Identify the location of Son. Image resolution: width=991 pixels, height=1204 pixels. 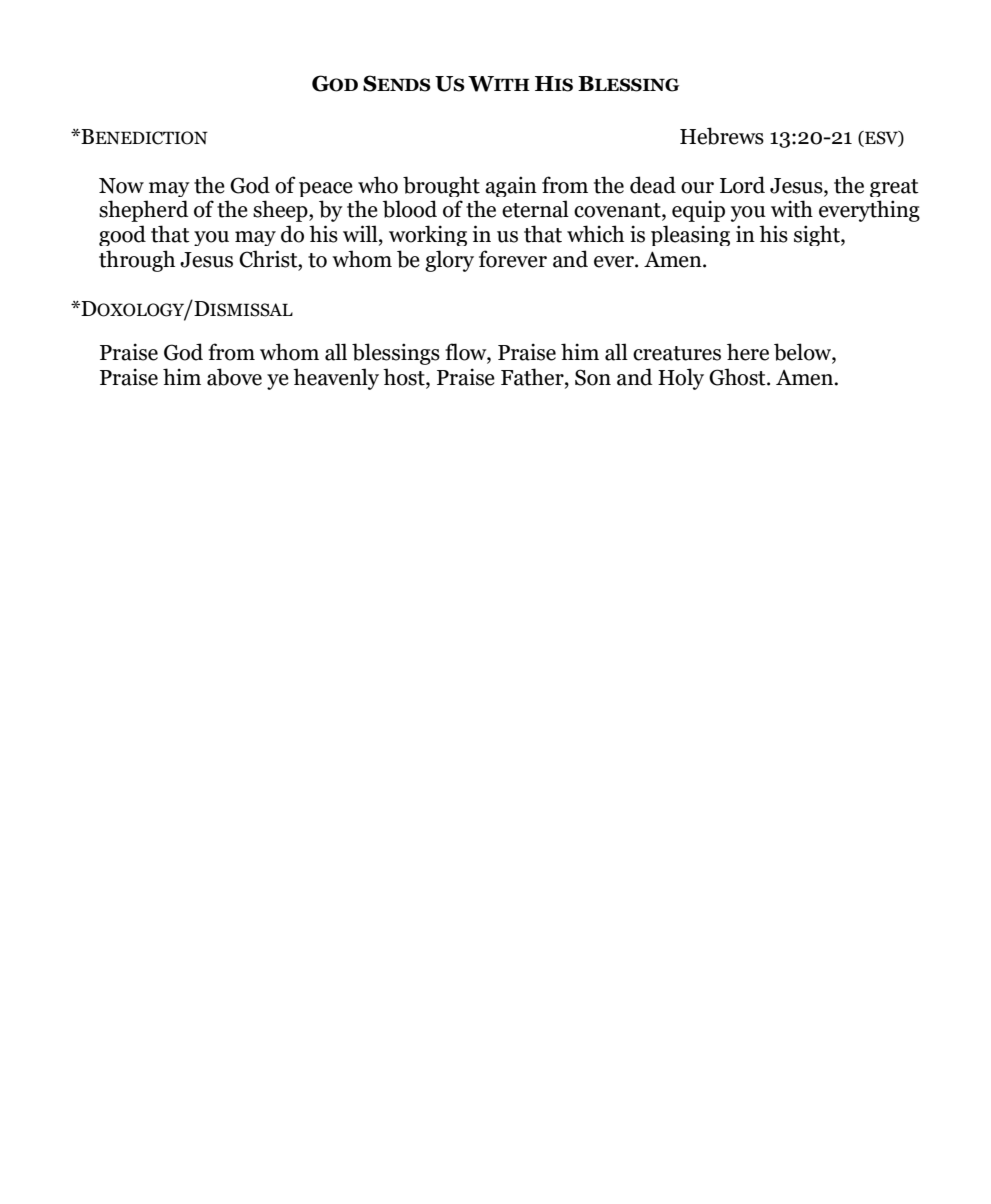
(593, 377).
